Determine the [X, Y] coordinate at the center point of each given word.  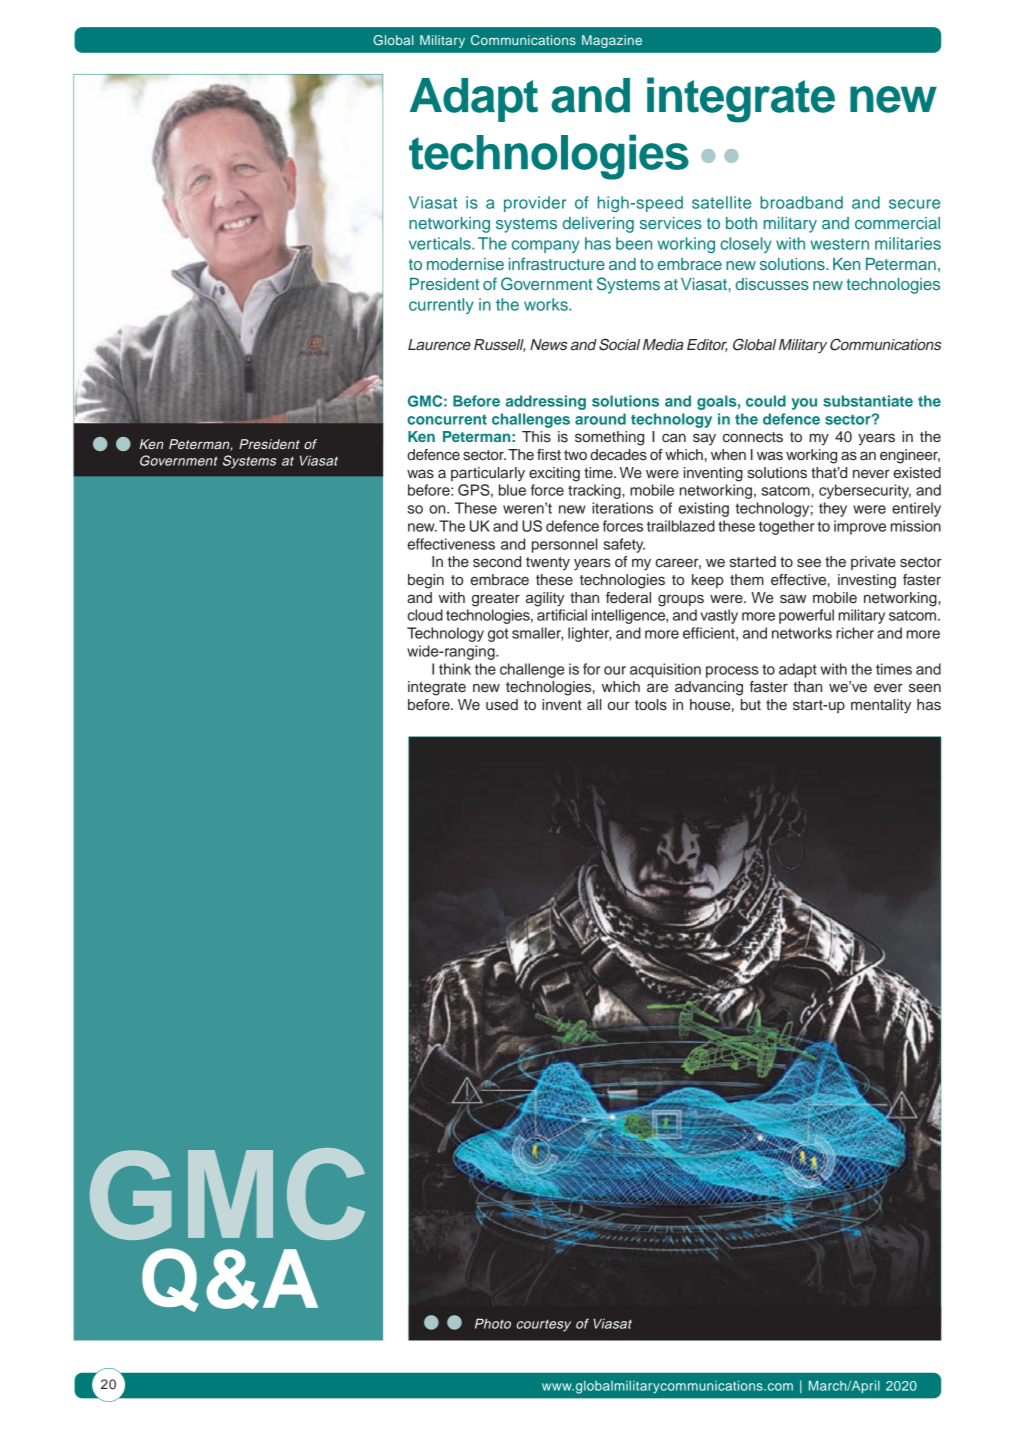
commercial [897, 223]
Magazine [612, 41]
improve [860, 527]
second [497, 562]
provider [535, 204]
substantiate [868, 401]
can [674, 437]
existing [703, 509]
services [671, 223]
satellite [721, 202]
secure [914, 204]
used [502, 705]
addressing [546, 402]
